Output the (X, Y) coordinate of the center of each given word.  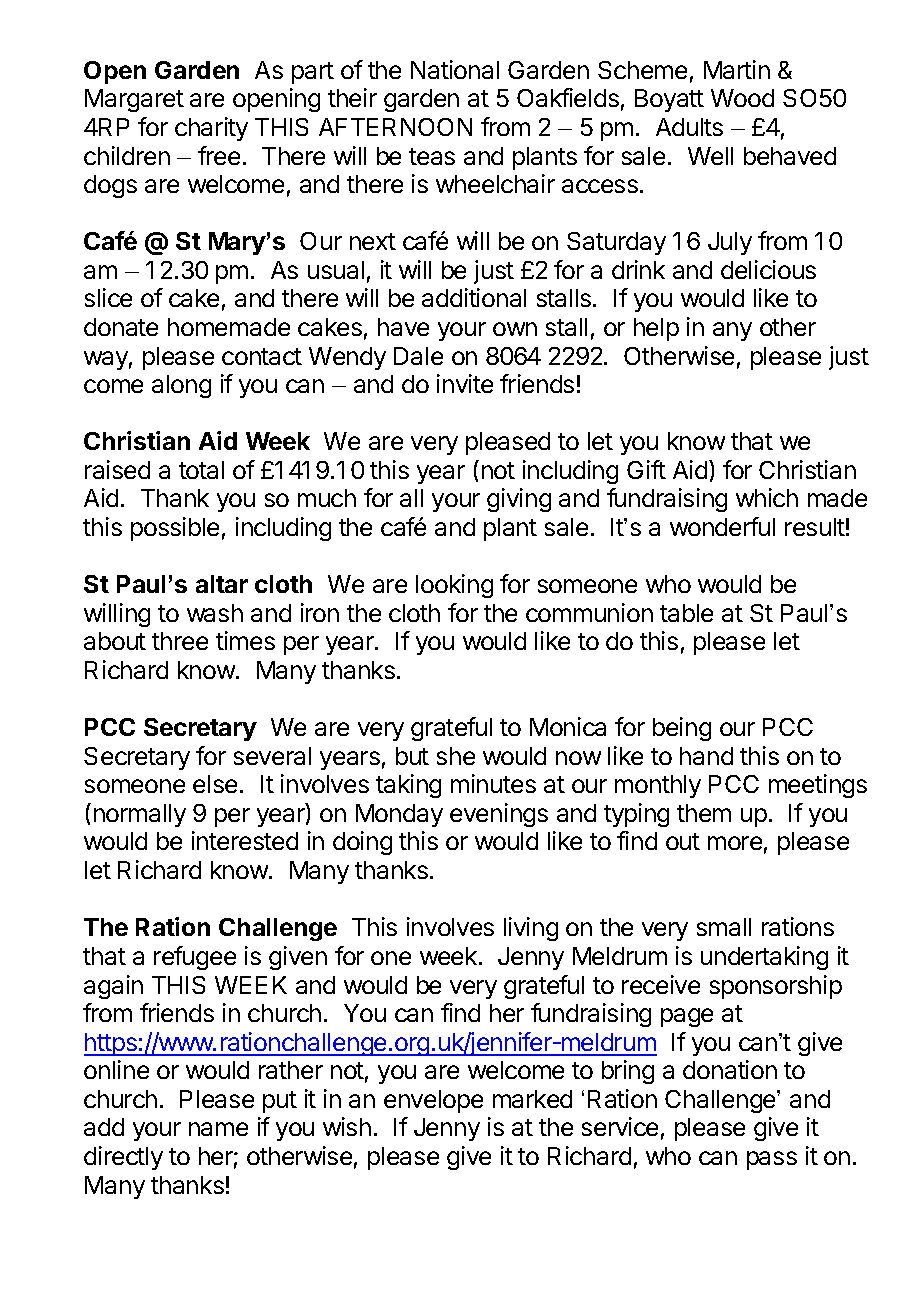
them (704, 813)
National (455, 69)
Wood (742, 98)
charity (211, 129)
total (201, 470)
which (767, 497)
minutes (493, 783)
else (215, 784)
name (218, 1129)
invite (465, 383)
